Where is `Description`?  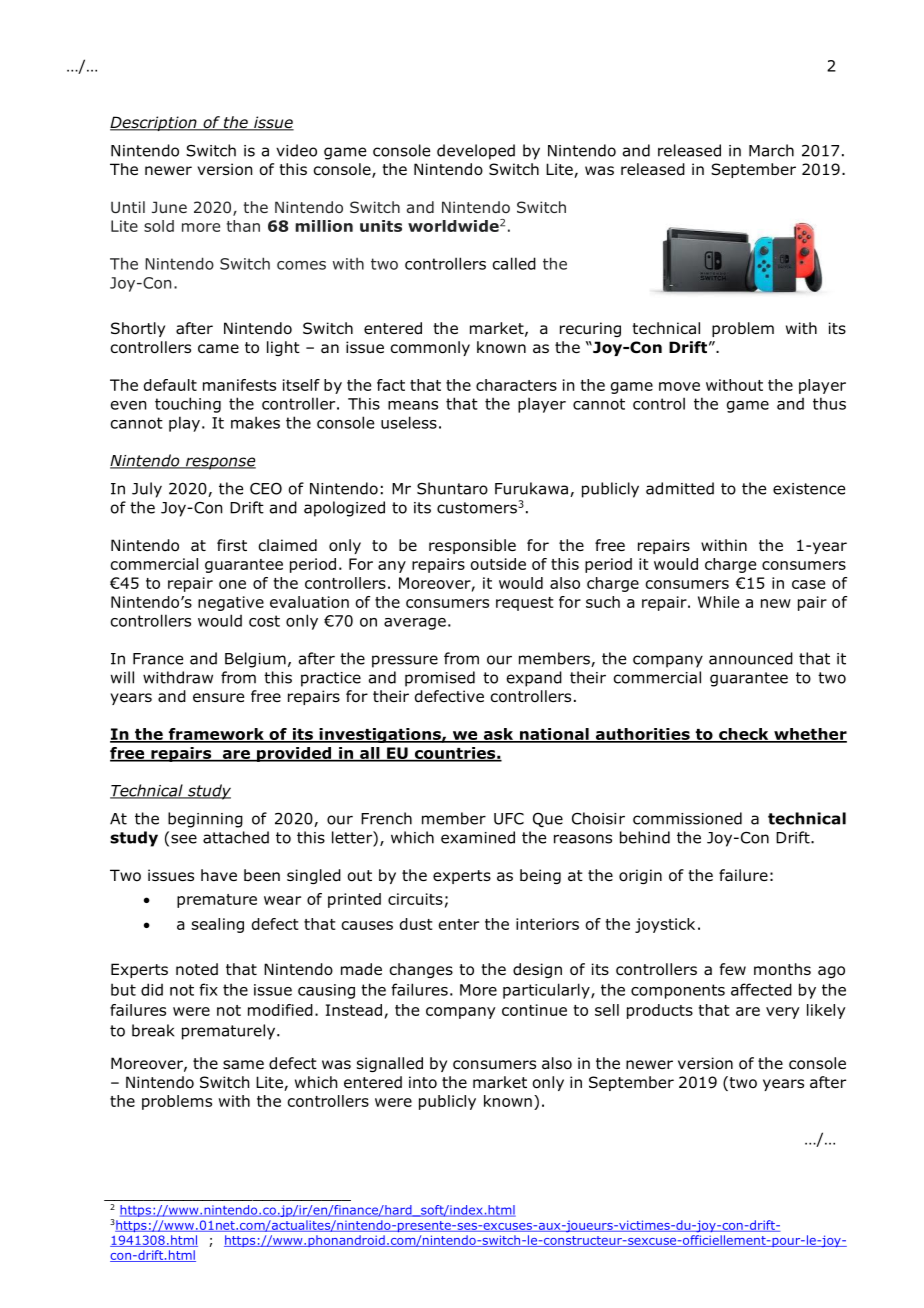 Description is located at coordinates (154, 123).
